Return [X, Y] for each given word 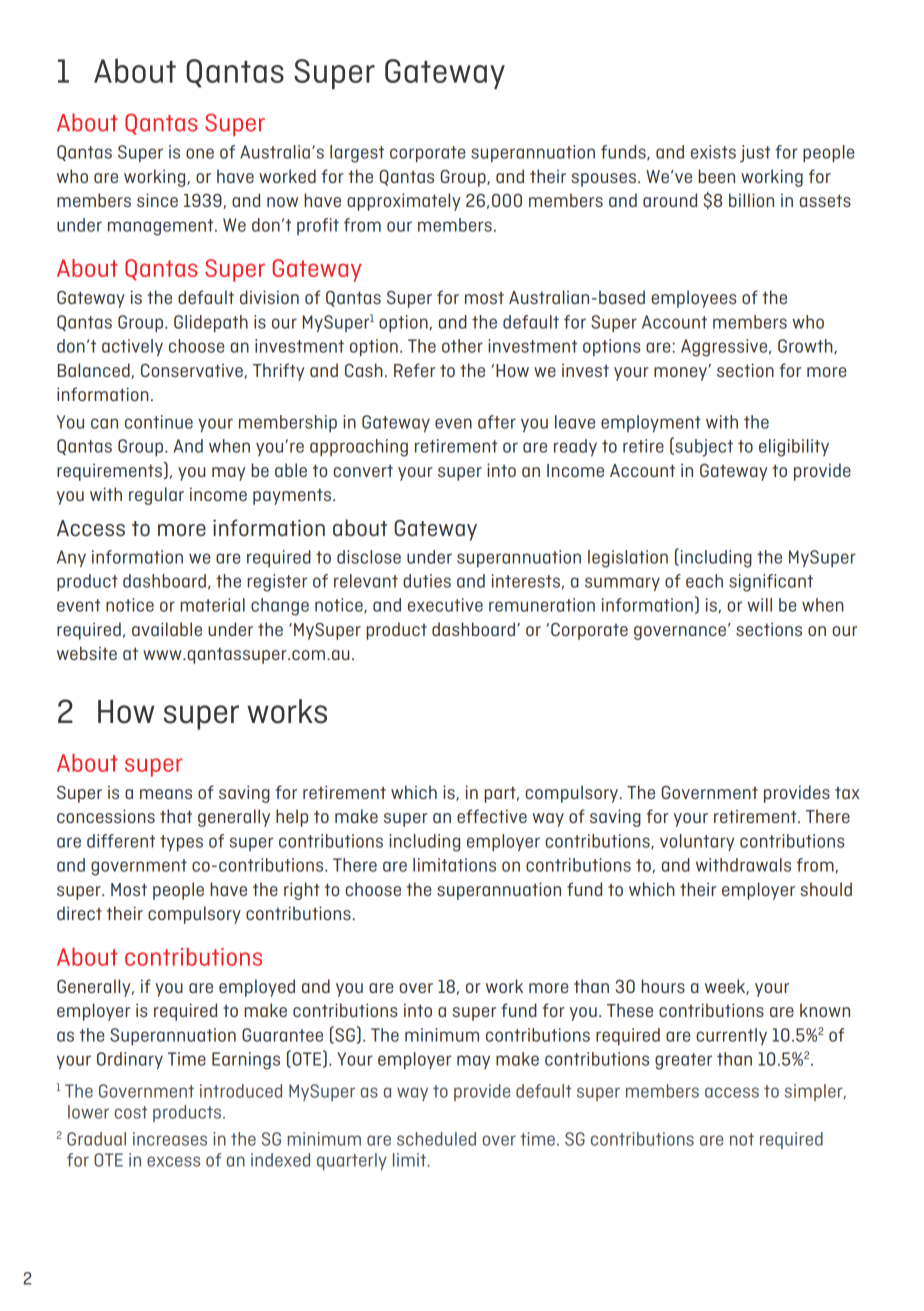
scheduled [436, 1139]
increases [170, 1139]
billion [751, 200]
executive [445, 605]
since [157, 200]
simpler [815, 1092]
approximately [403, 202]
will [760, 605]
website [87, 653]
